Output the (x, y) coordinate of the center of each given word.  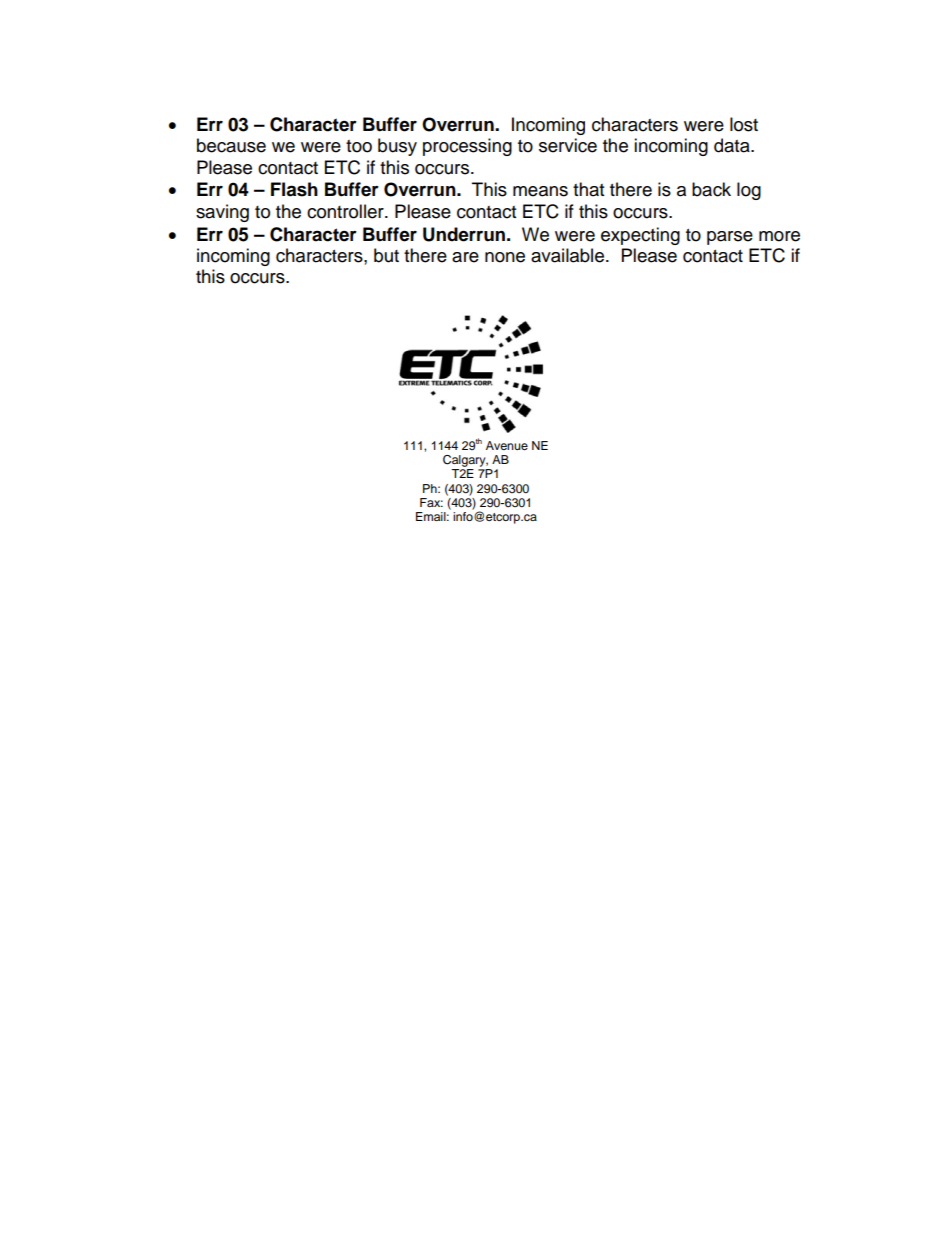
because (231, 145)
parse (730, 238)
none (505, 257)
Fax (431, 502)
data (733, 145)
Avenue (507, 445)
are (465, 257)
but (386, 255)
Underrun (464, 234)
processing (467, 147)
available (569, 255)
